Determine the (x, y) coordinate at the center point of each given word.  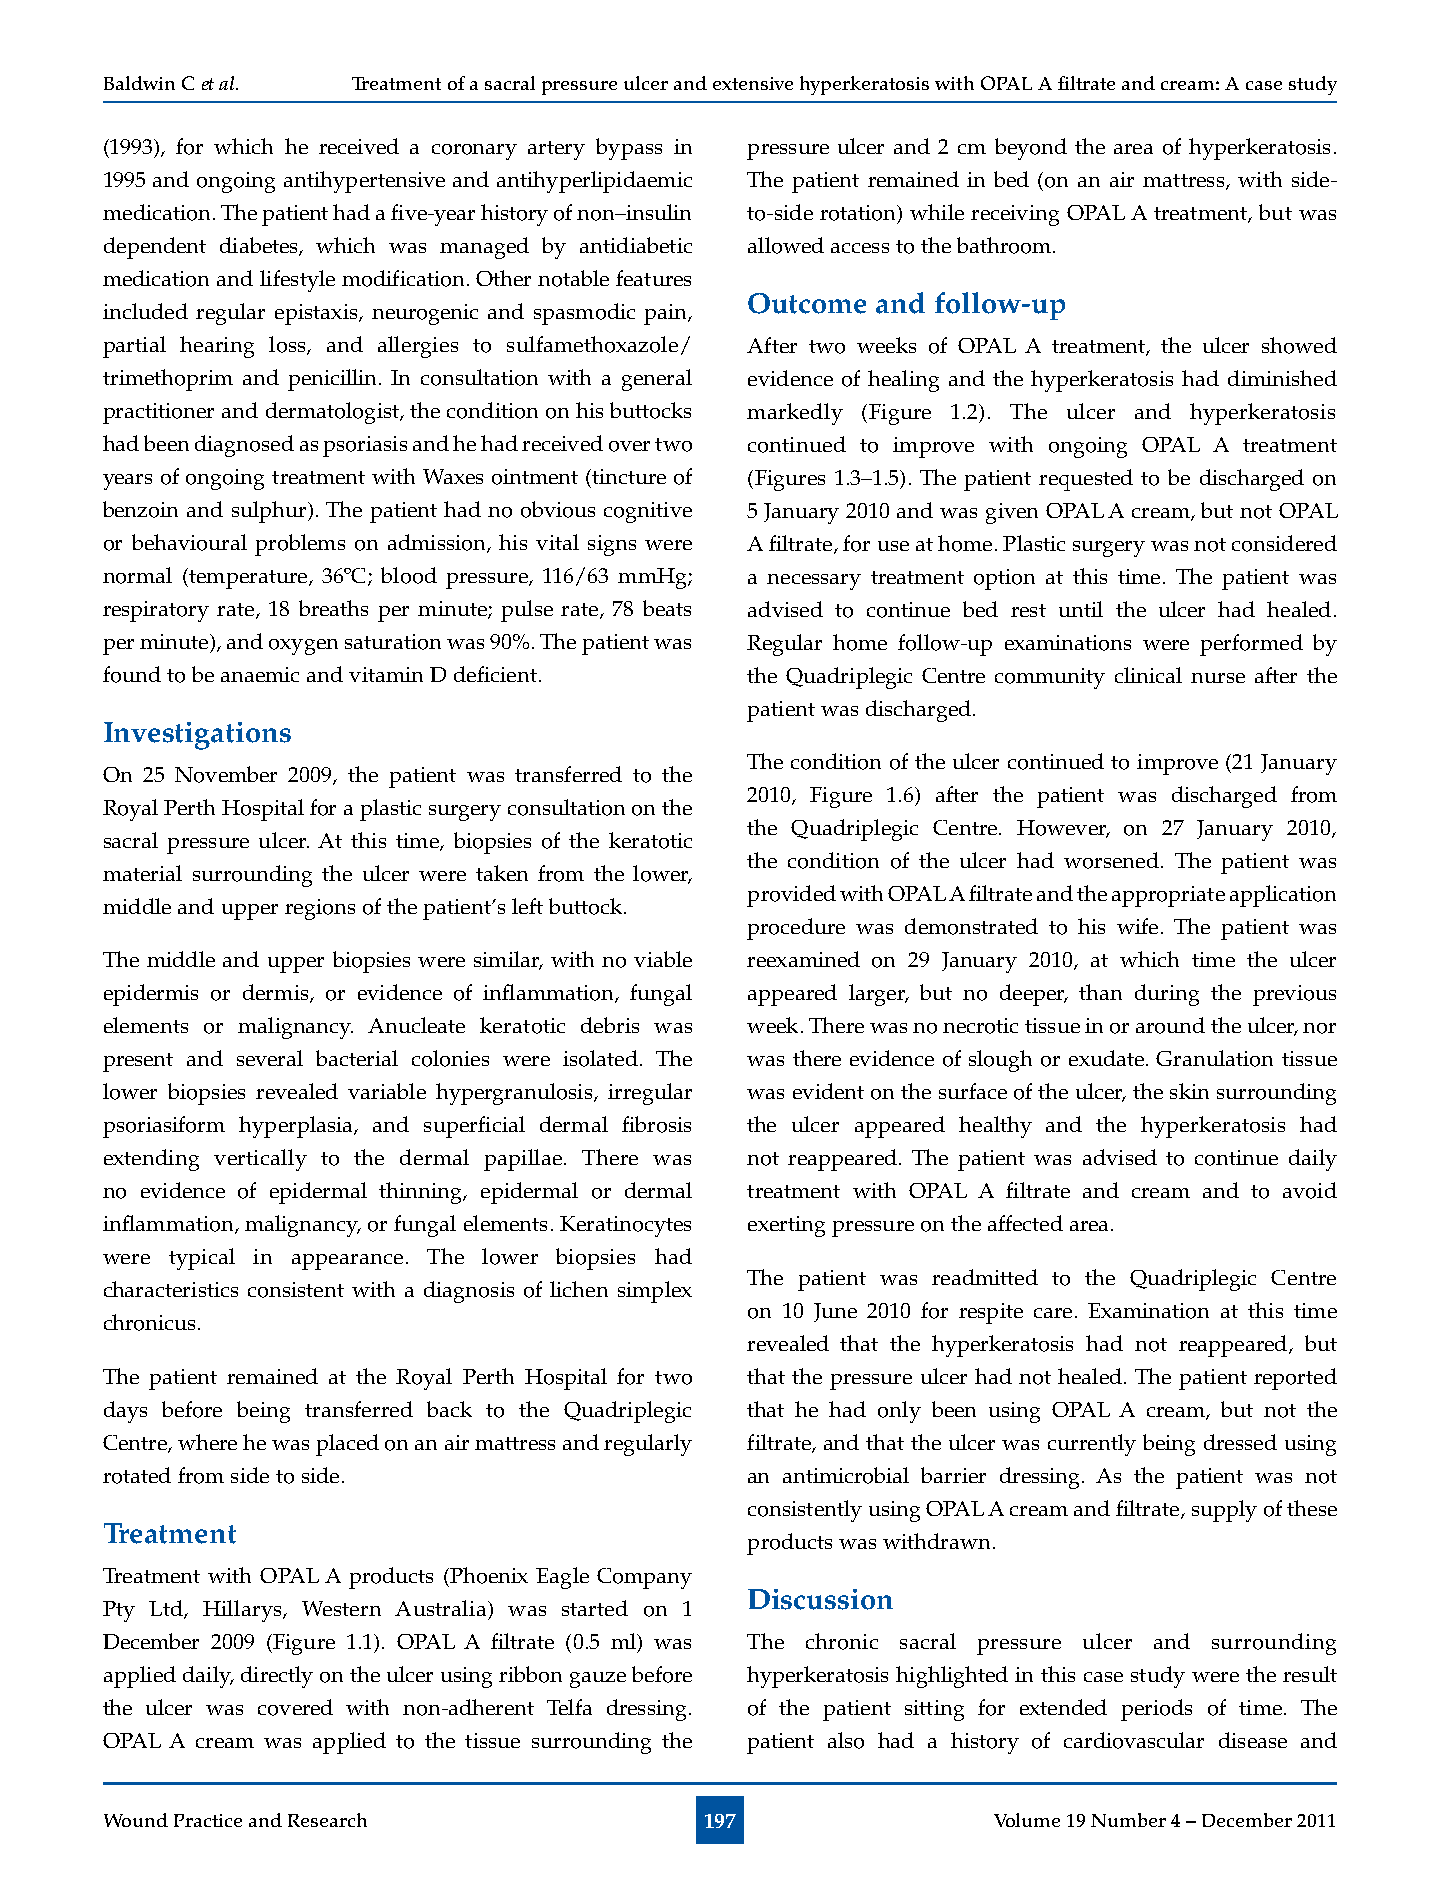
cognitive (648, 512)
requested (1086, 480)
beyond (1031, 149)
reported (1295, 1379)
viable (663, 959)
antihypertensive (364, 182)
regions (320, 909)
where (207, 1442)
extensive (753, 83)
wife (1137, 926)
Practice (208, 1820)
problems (300, 545)
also (846, 1740)
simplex (655, 1292)
